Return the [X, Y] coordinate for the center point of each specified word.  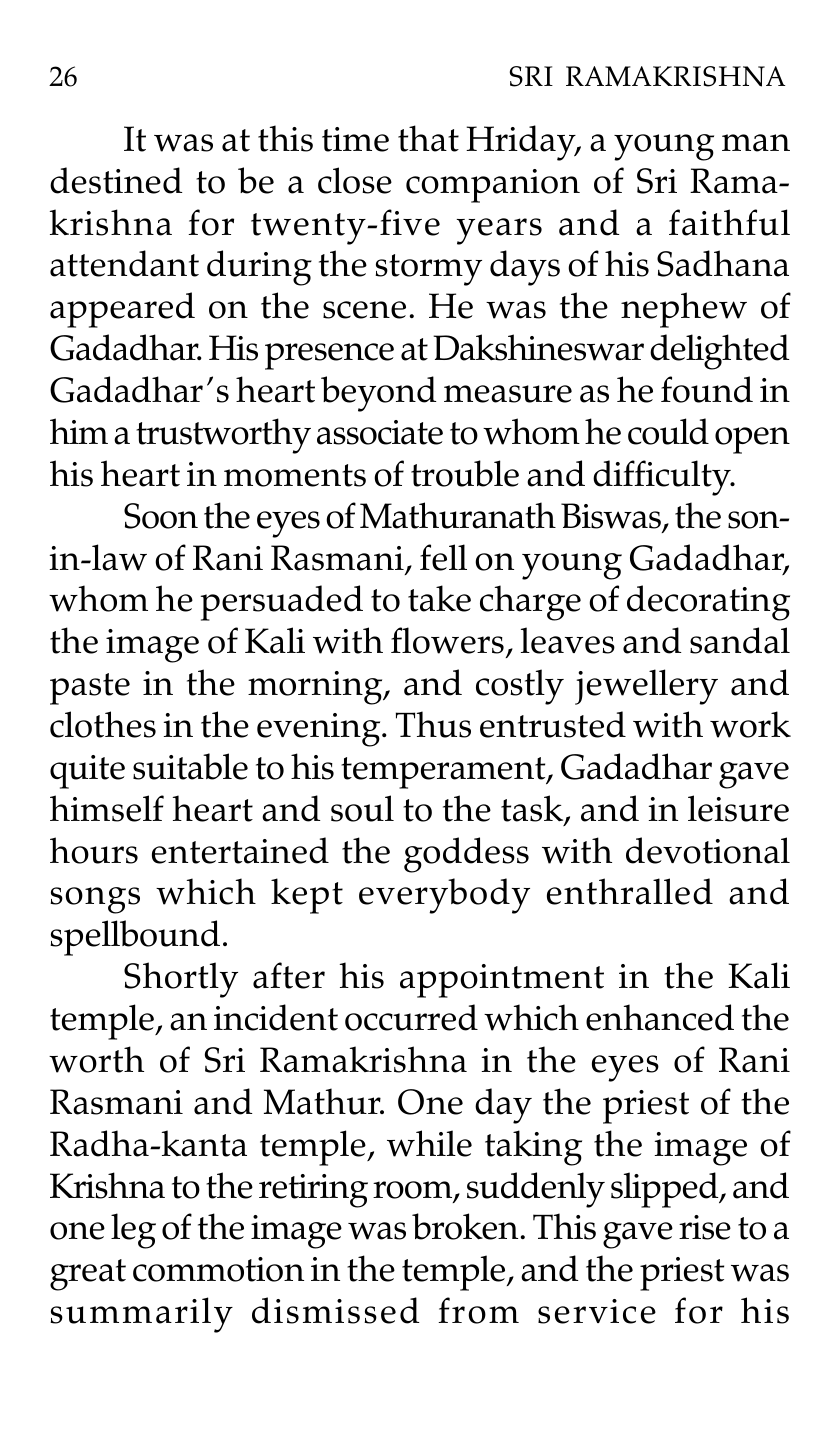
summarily [141, 1315]
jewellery [646, 687]
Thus [433, 724]
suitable [190, 766]
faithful [729, 222]
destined [116, 180]
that [428, 138]
